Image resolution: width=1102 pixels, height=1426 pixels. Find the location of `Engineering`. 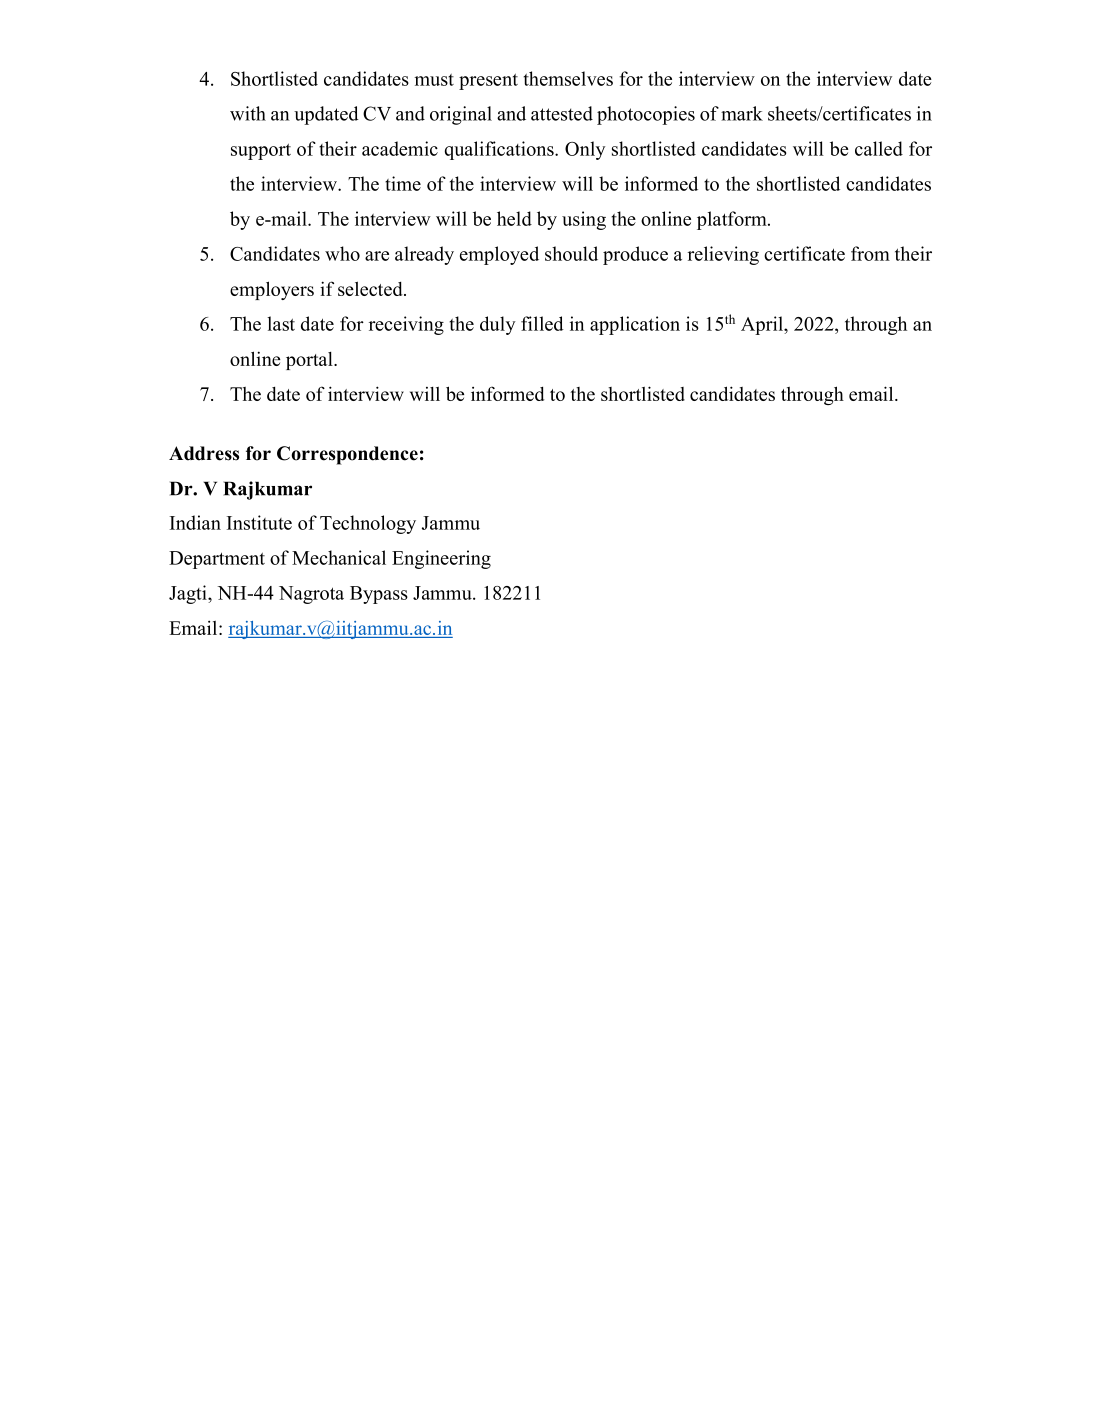

Engineering is located at coordinates (441, 559).
